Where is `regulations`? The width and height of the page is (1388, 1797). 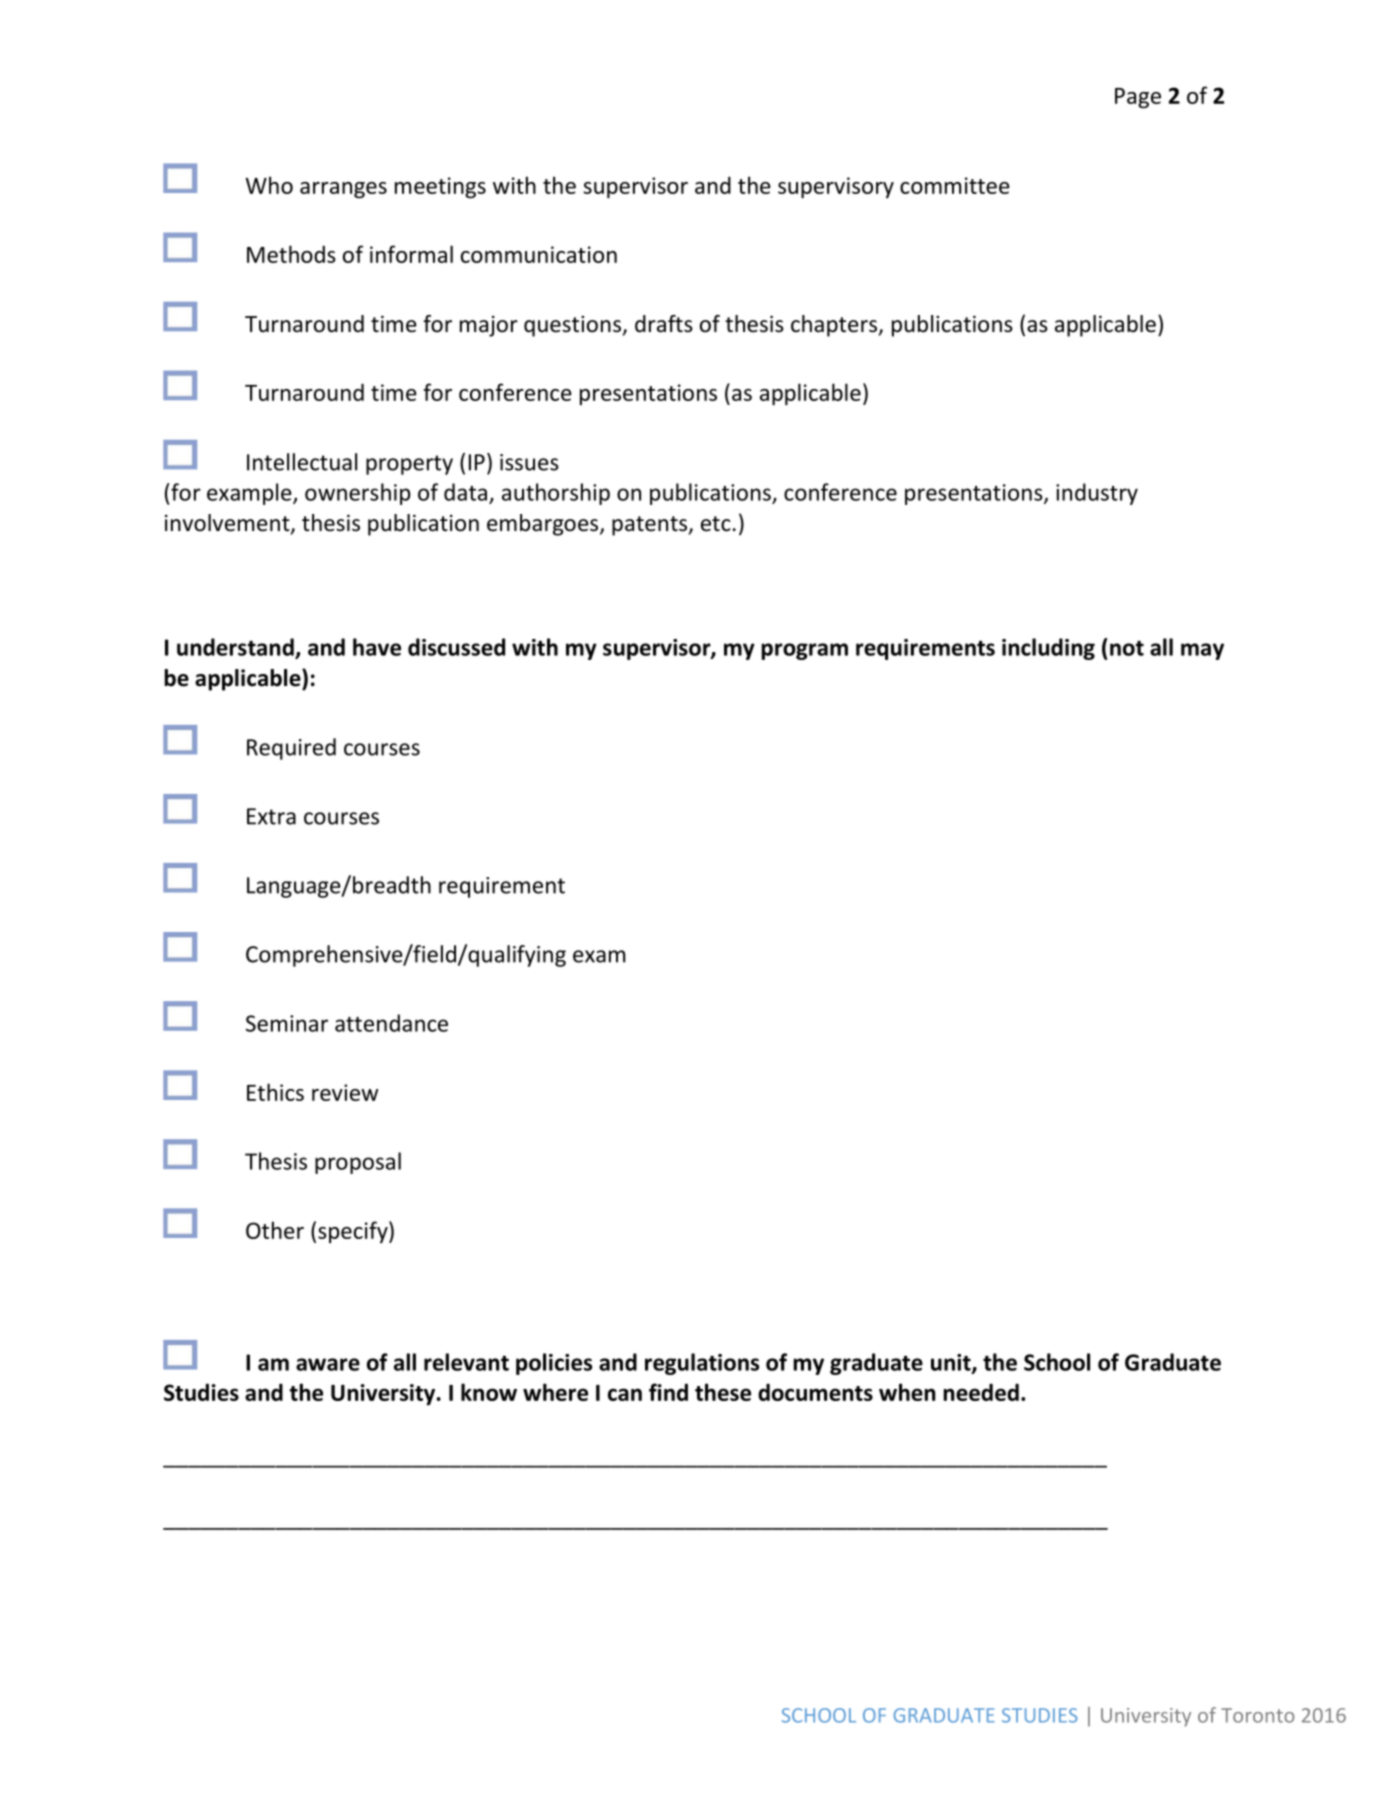 regulations is located at coordinates (702, 1364).
